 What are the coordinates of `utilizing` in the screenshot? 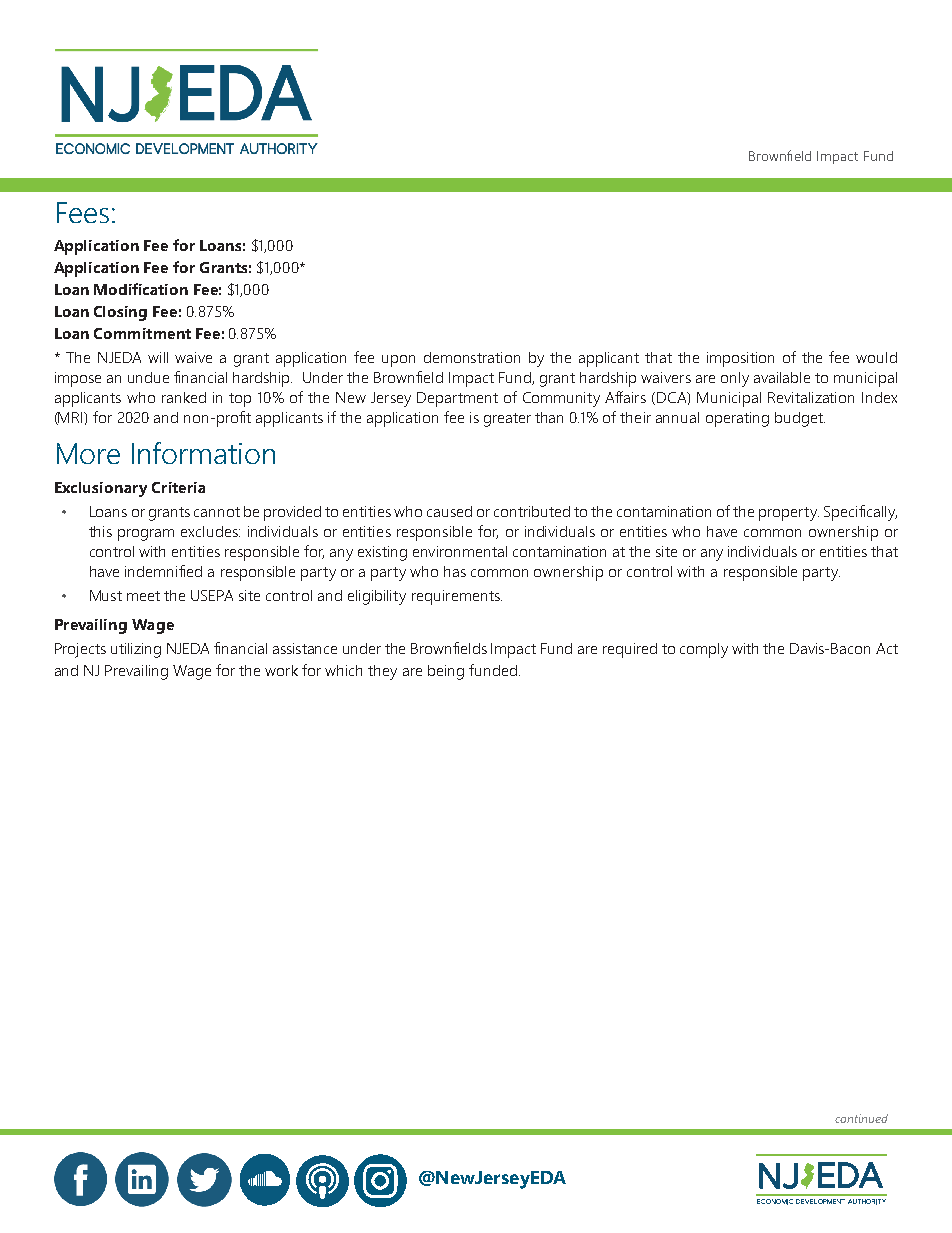 It's located at (136, 650).
